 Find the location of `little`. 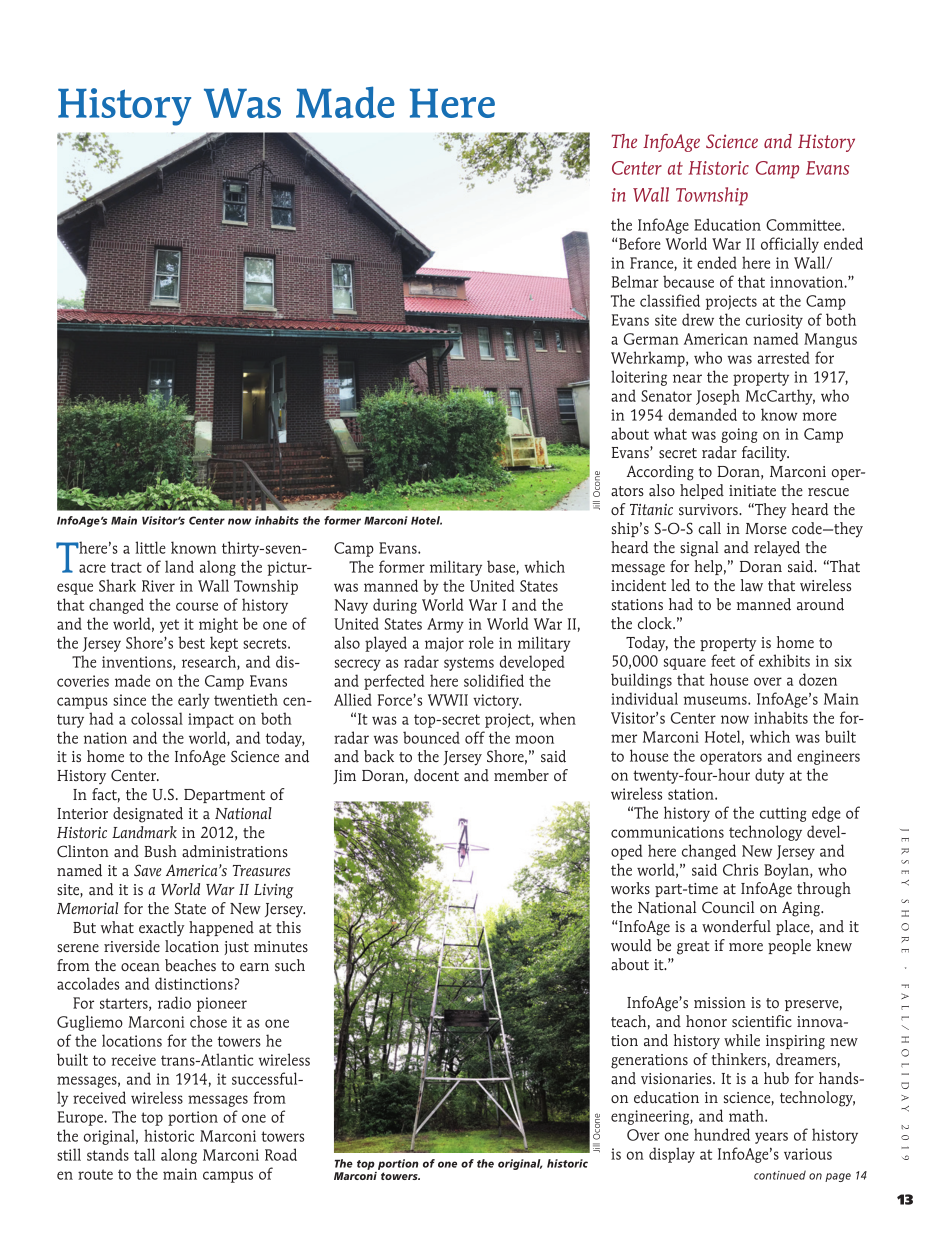

little is located at coordinates (150, 547).
